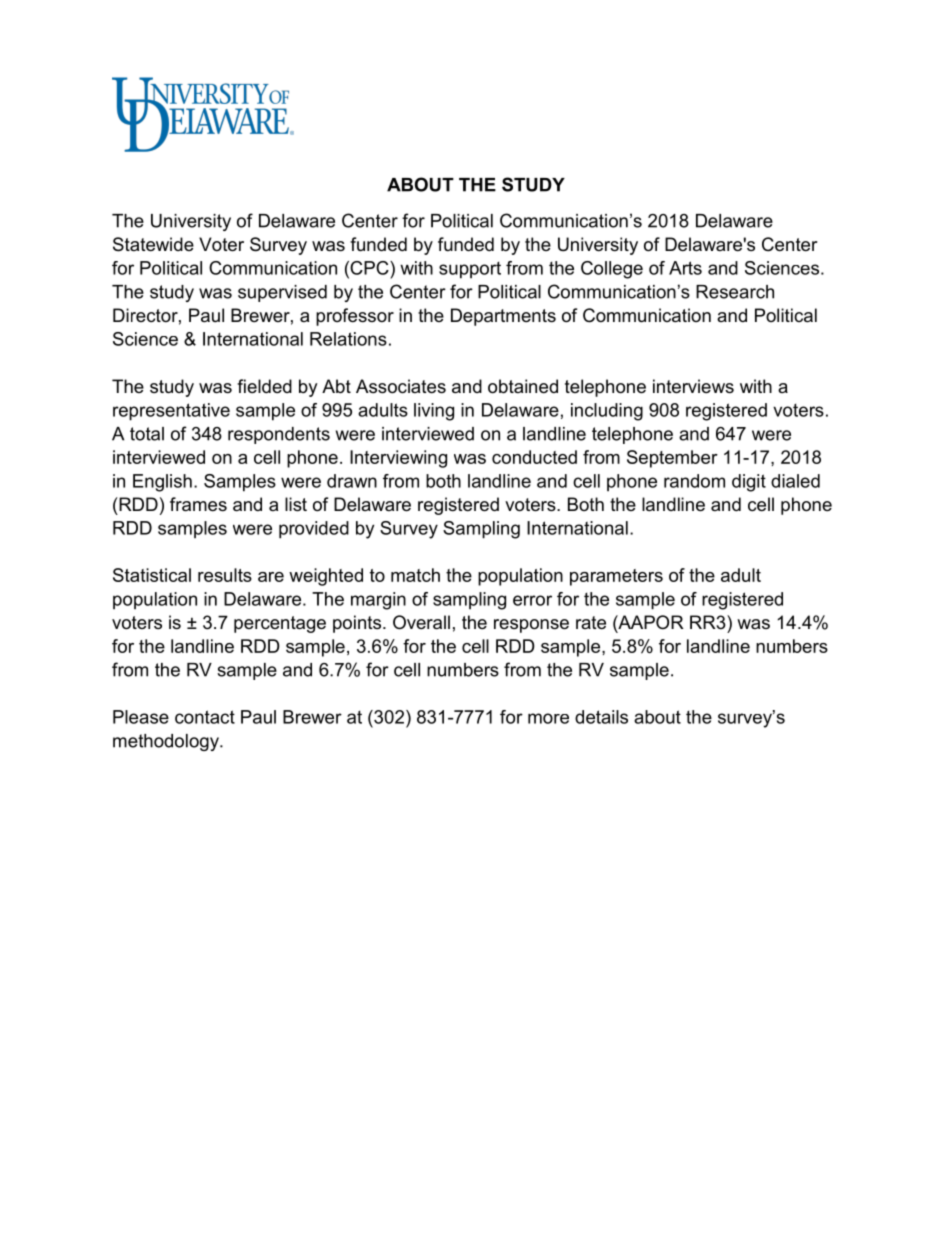  I want to click on Statewide, so click(153, 244).
